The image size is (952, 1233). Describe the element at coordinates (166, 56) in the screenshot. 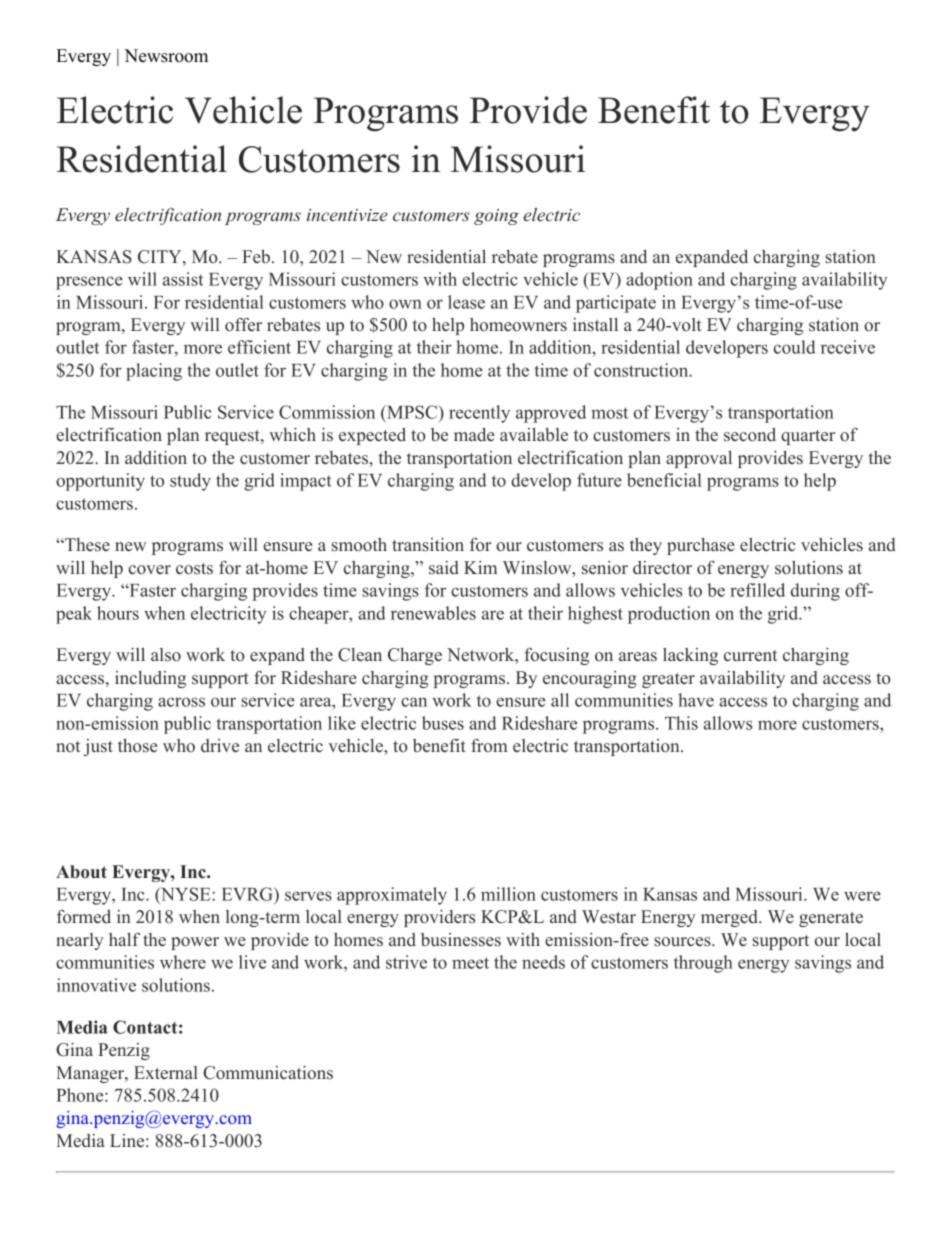

I see `Newsroom` at that location.
